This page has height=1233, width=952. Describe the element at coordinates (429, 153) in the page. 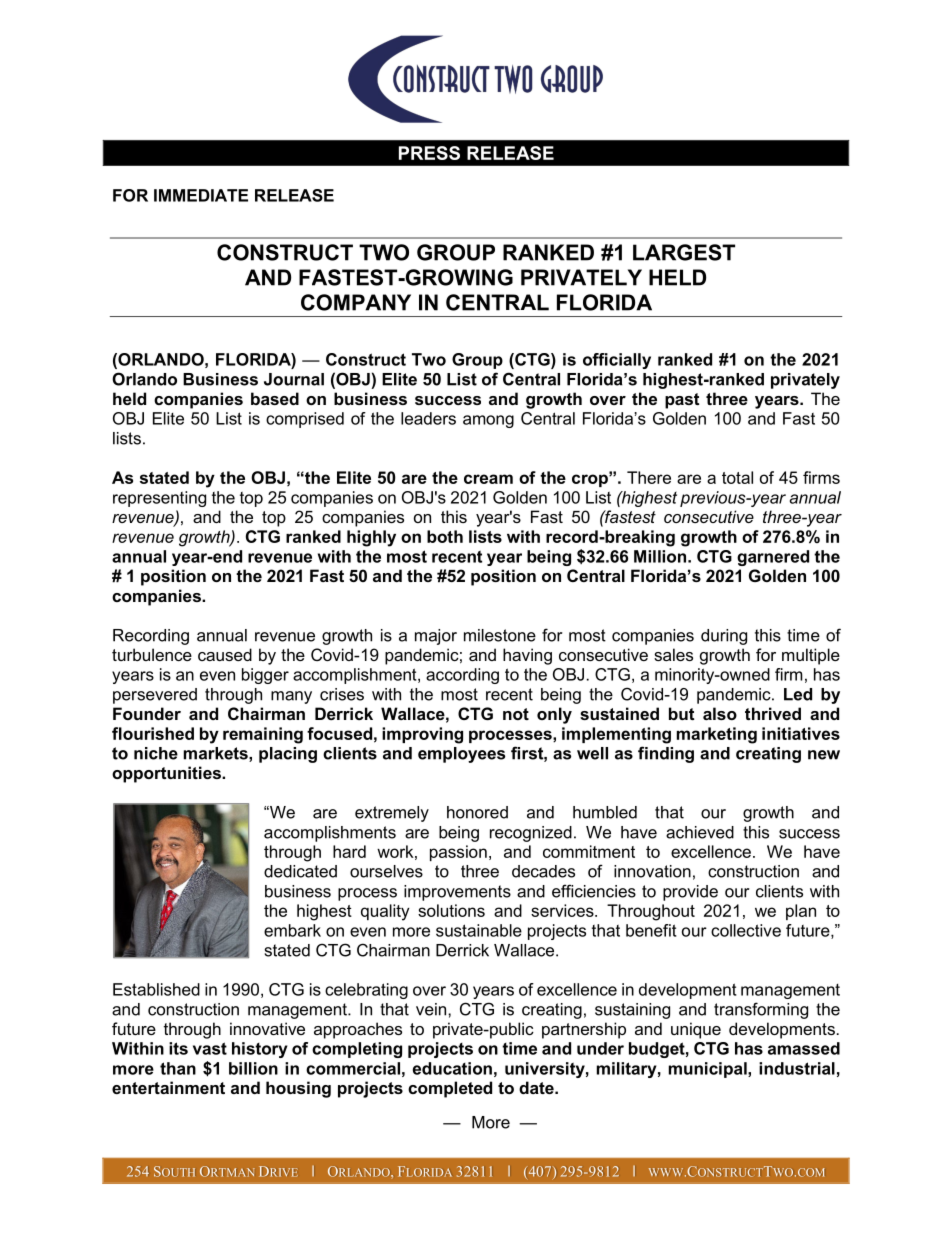

I see `PRESS` at that location.
